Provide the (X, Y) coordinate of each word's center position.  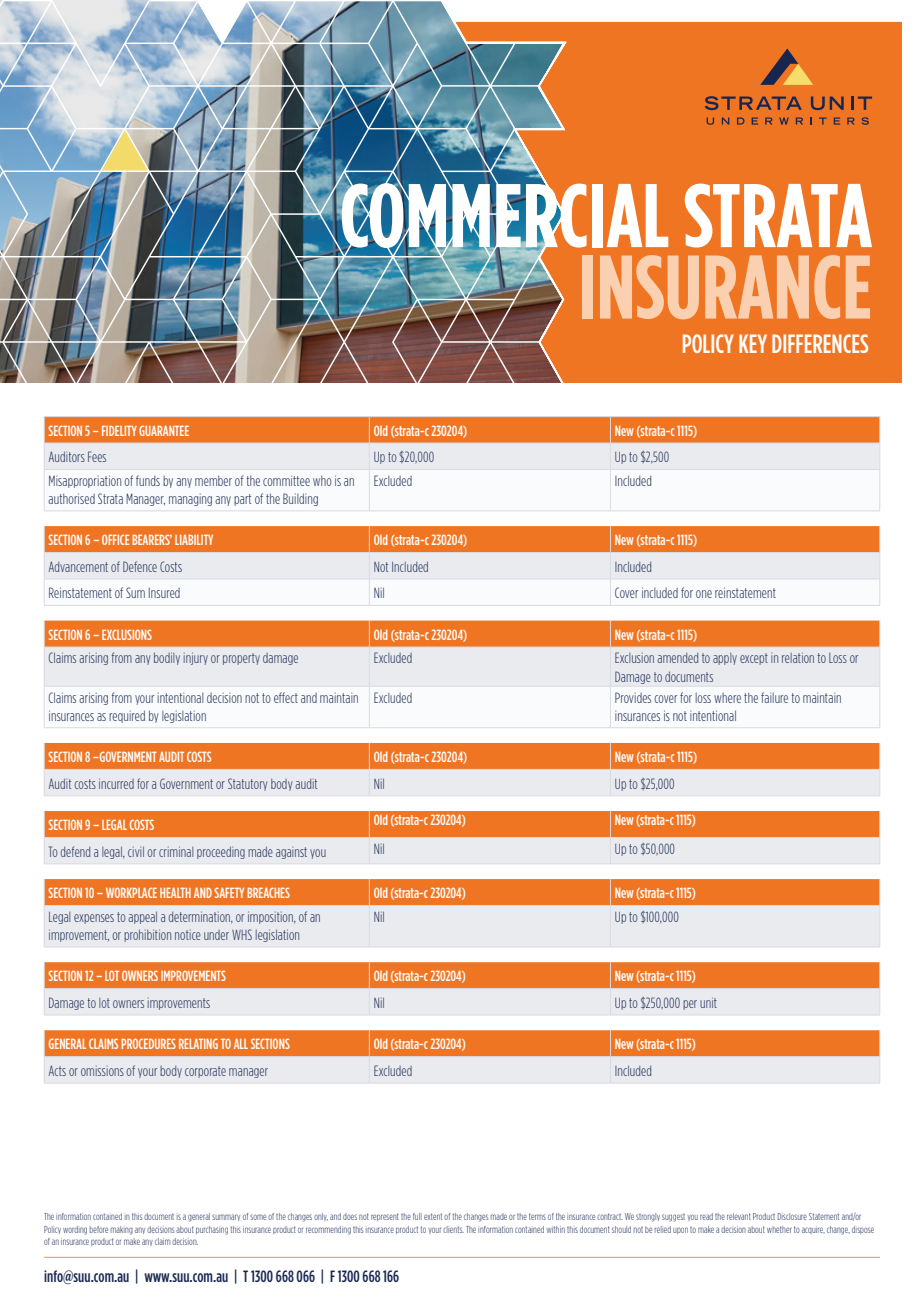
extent (433, 1216)
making (122, 1230)
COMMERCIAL (503, 215)
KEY (753, 343)
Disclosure (792, 1216)
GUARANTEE (164, 430)
